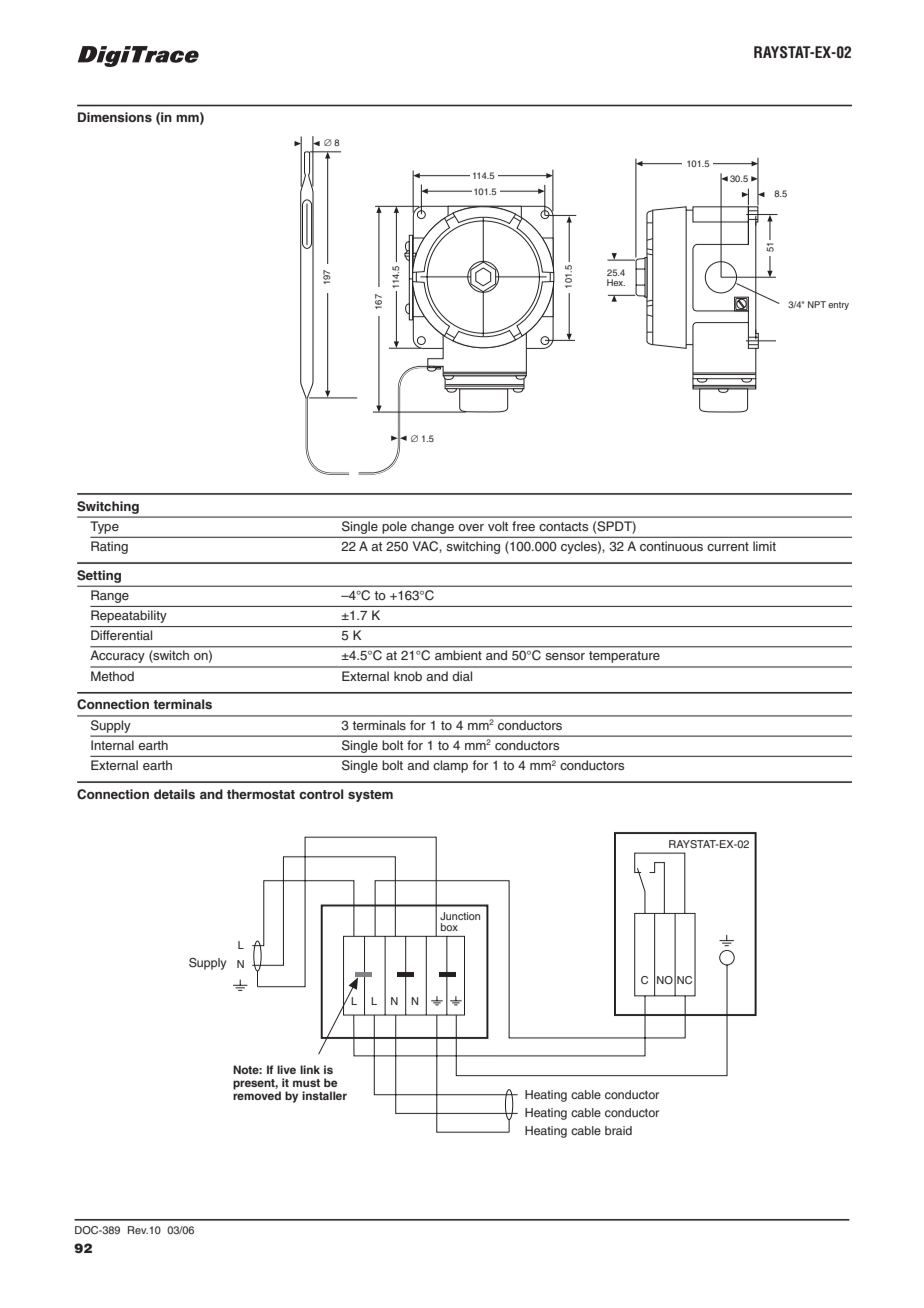 The width and height of the screenshot is (924, 1308). Describe the element at coordinates (324, 1095) in the screenshot. I see `installer` at that location.
